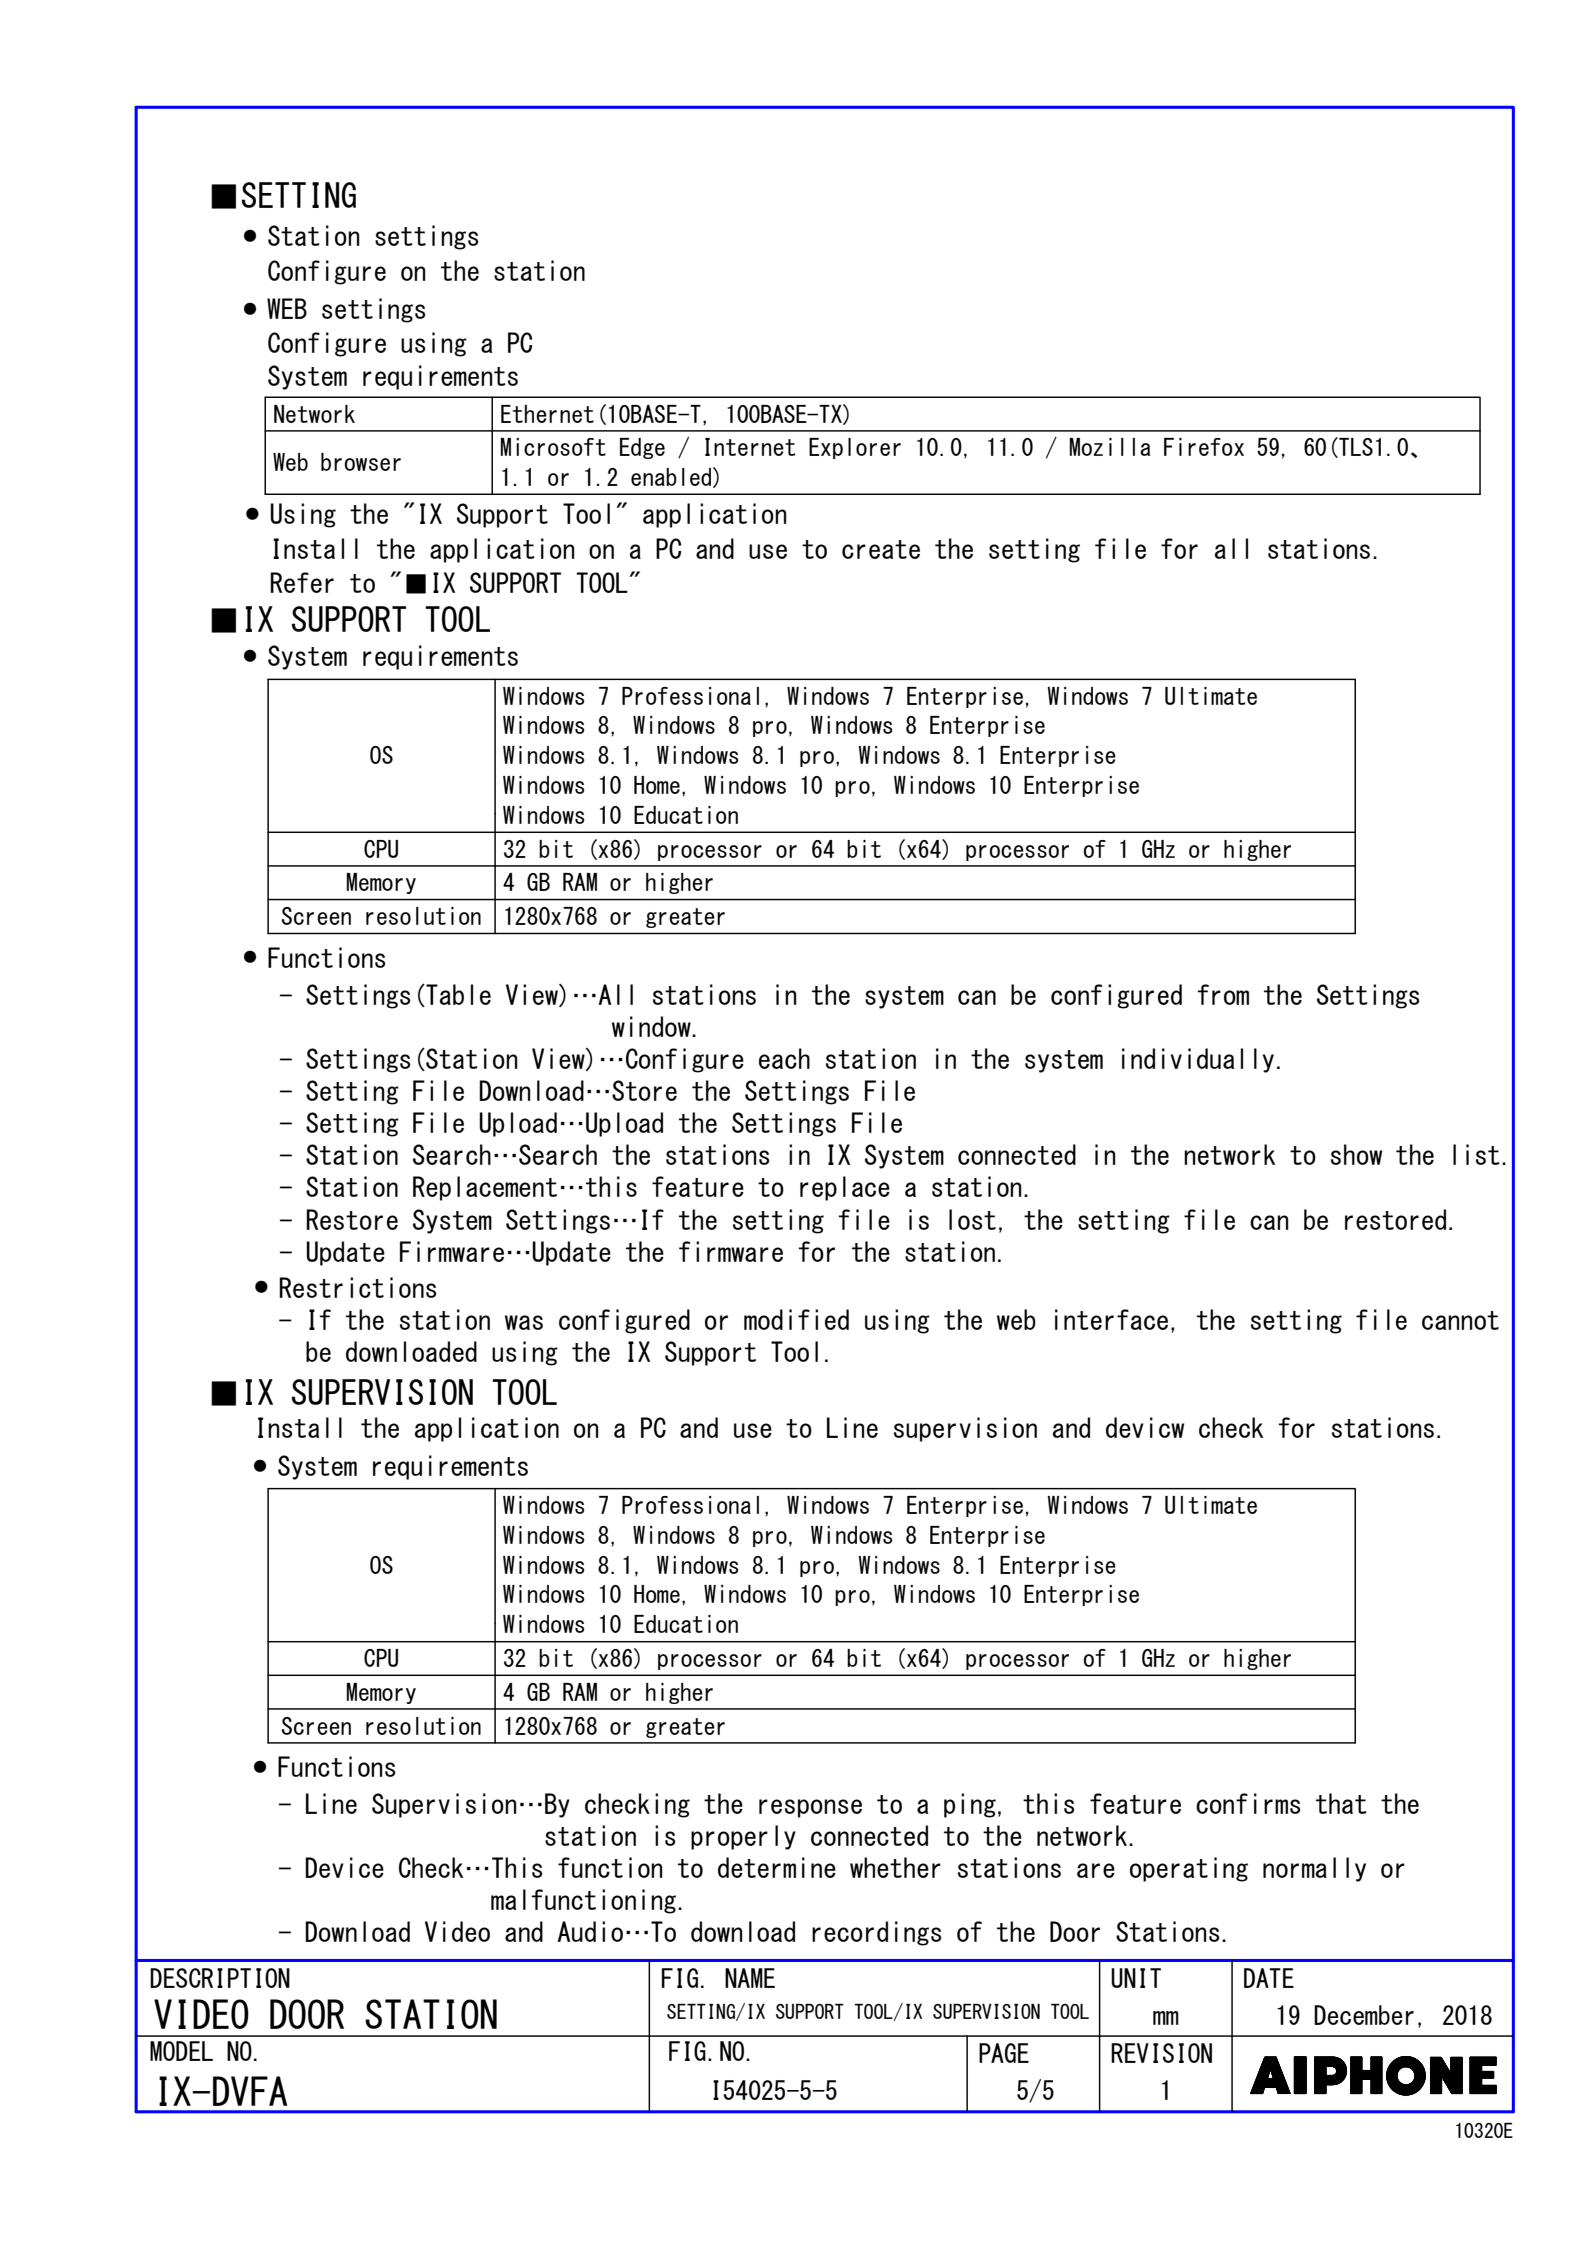  Describe the element at coordinates (1460, 1320) in the screenshot. I see `cannot` at that location.
